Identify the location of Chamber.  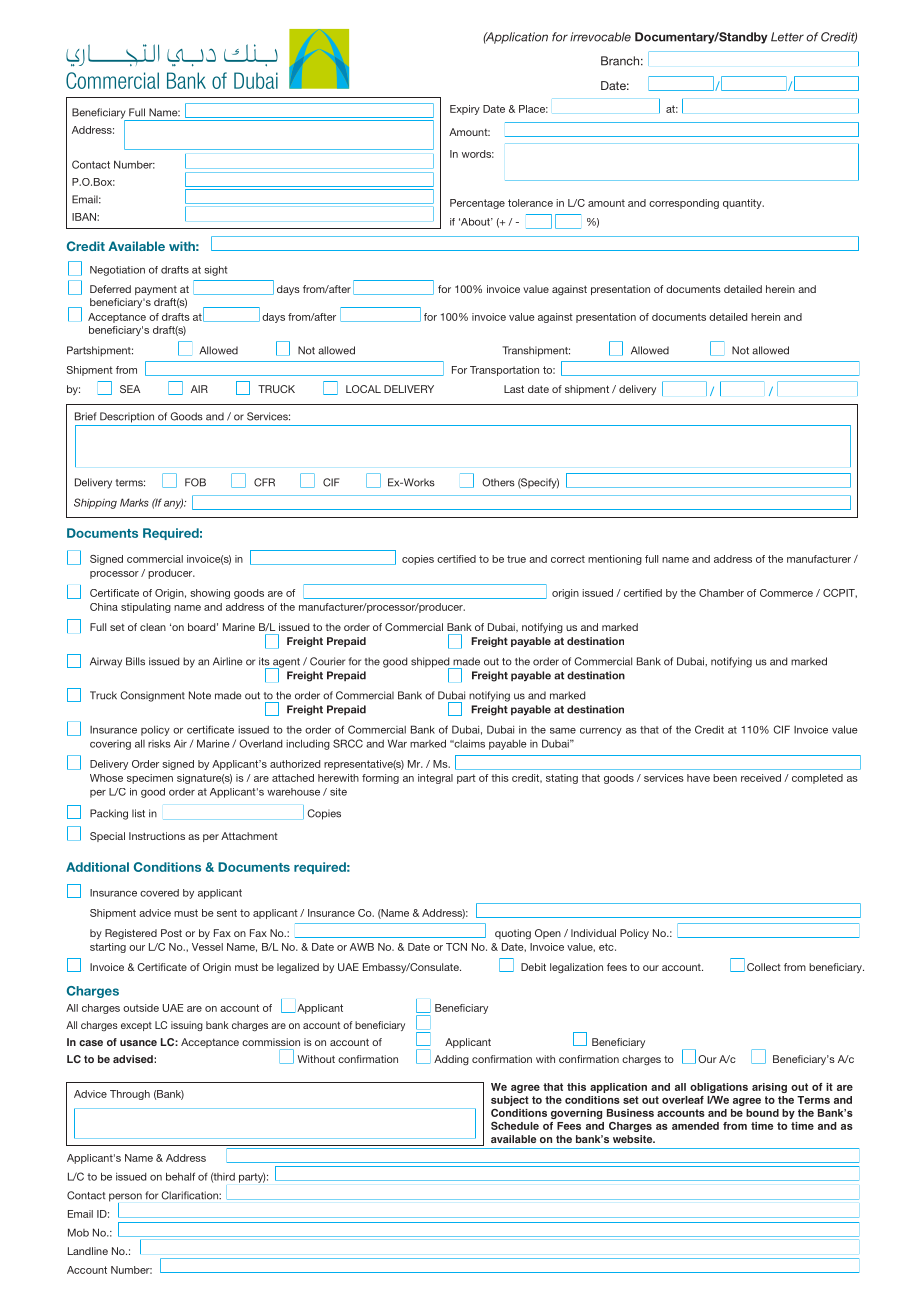
(721, 593).
